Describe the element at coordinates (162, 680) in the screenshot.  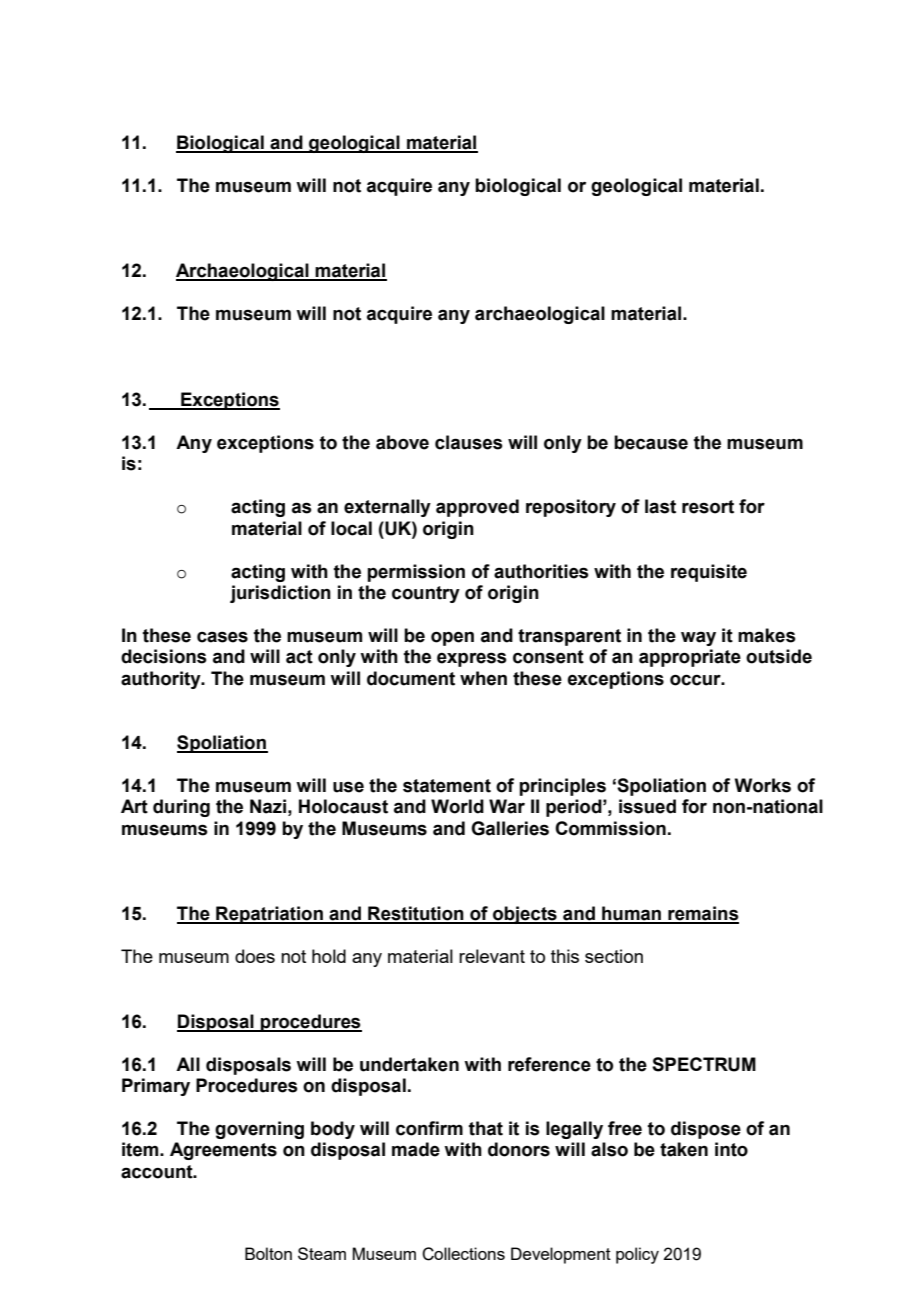
I see `authority` at that location.
